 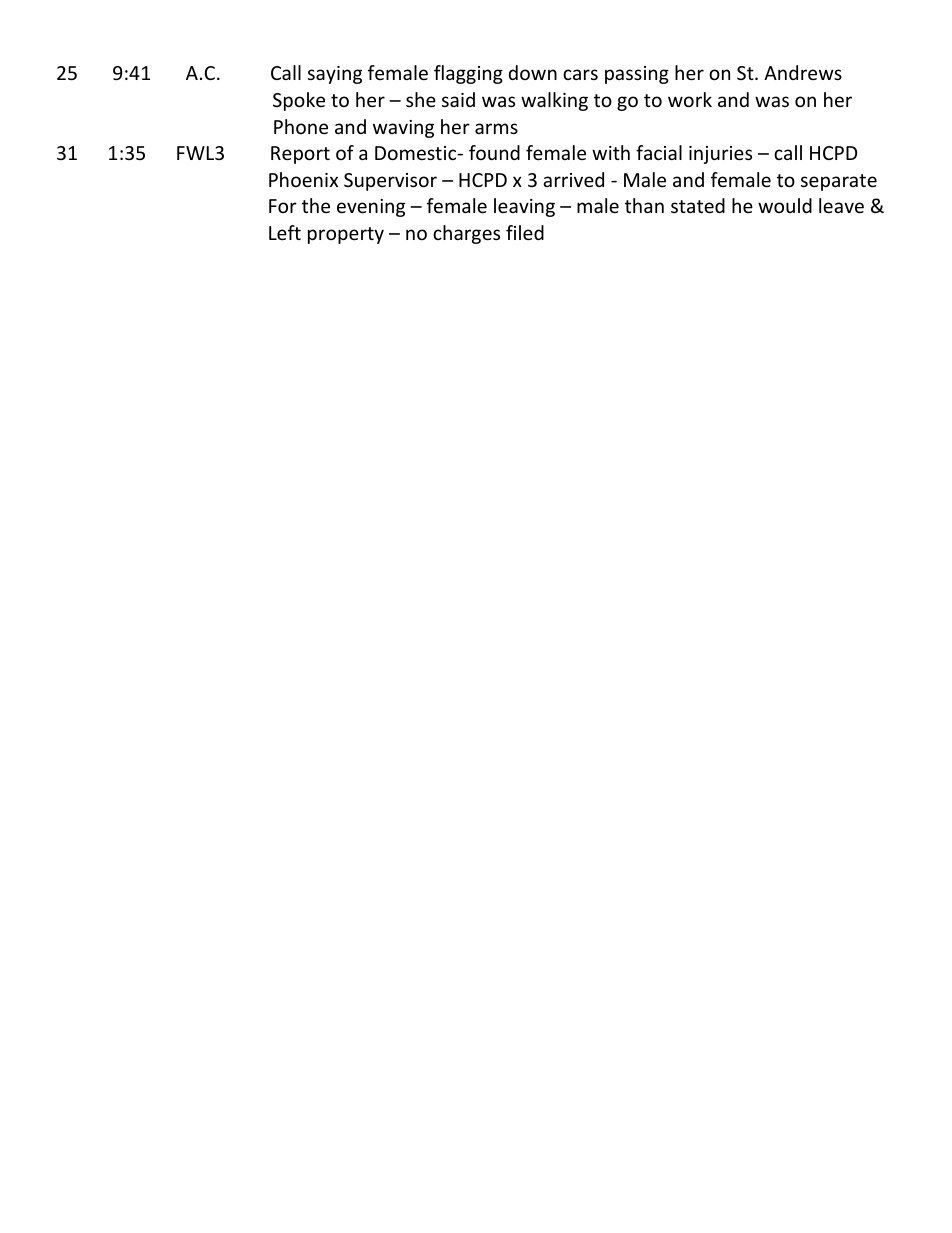 I want to click on arms, so click(x=496, y=128).
